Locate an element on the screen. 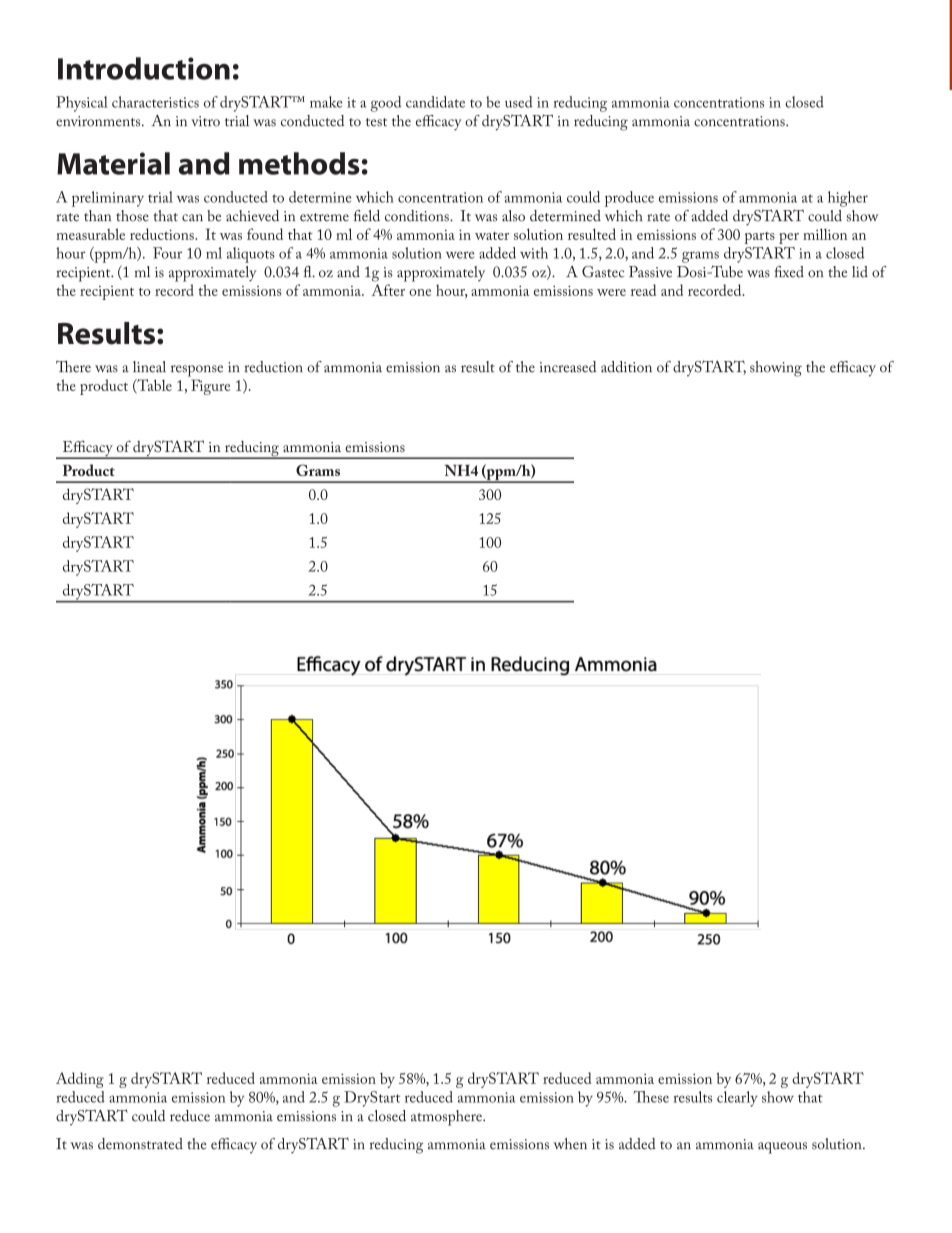 The image size is (952, 1233). increased is located at coordinates (568, 367).
